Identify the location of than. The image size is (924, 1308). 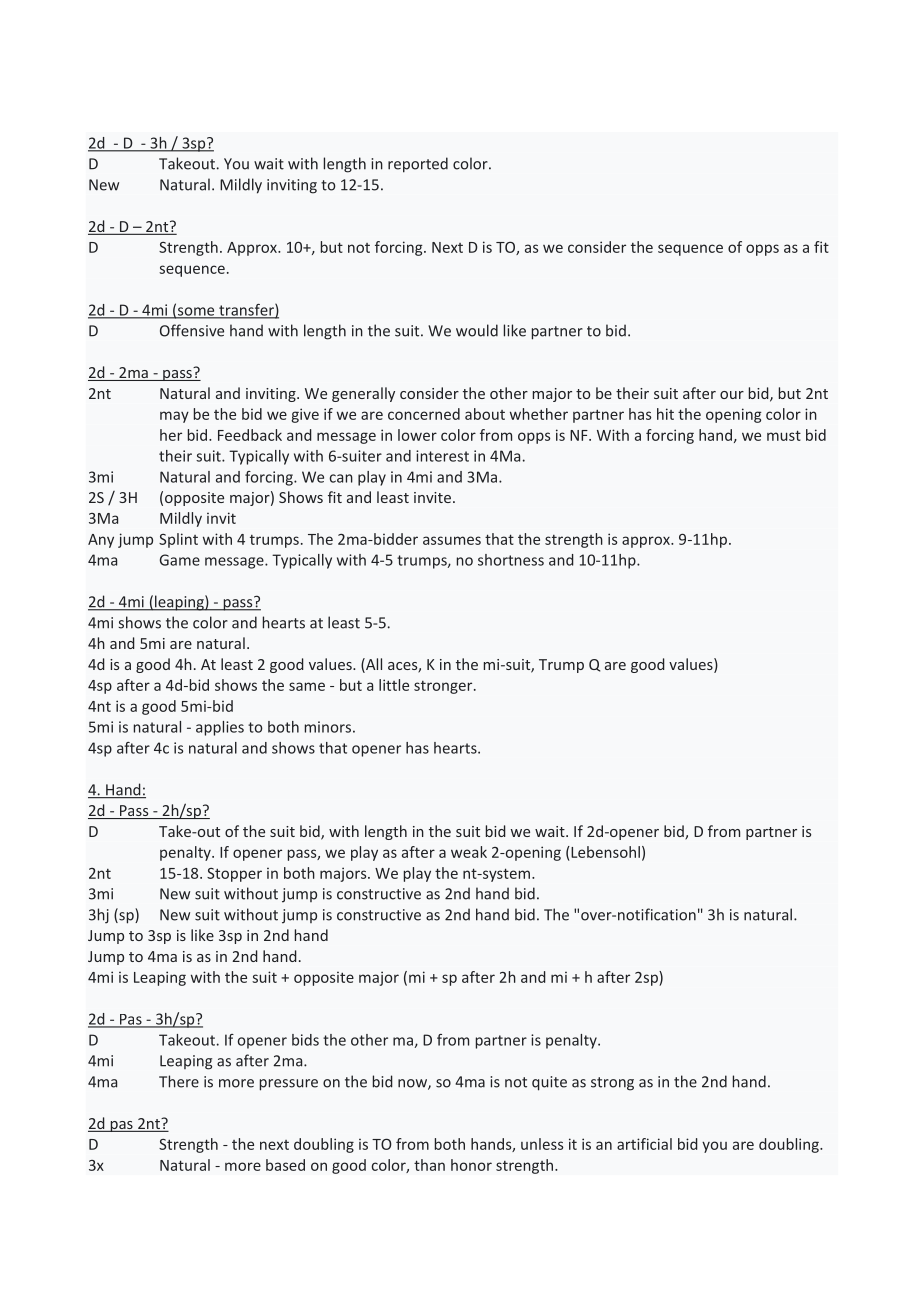
(429, 1165).
